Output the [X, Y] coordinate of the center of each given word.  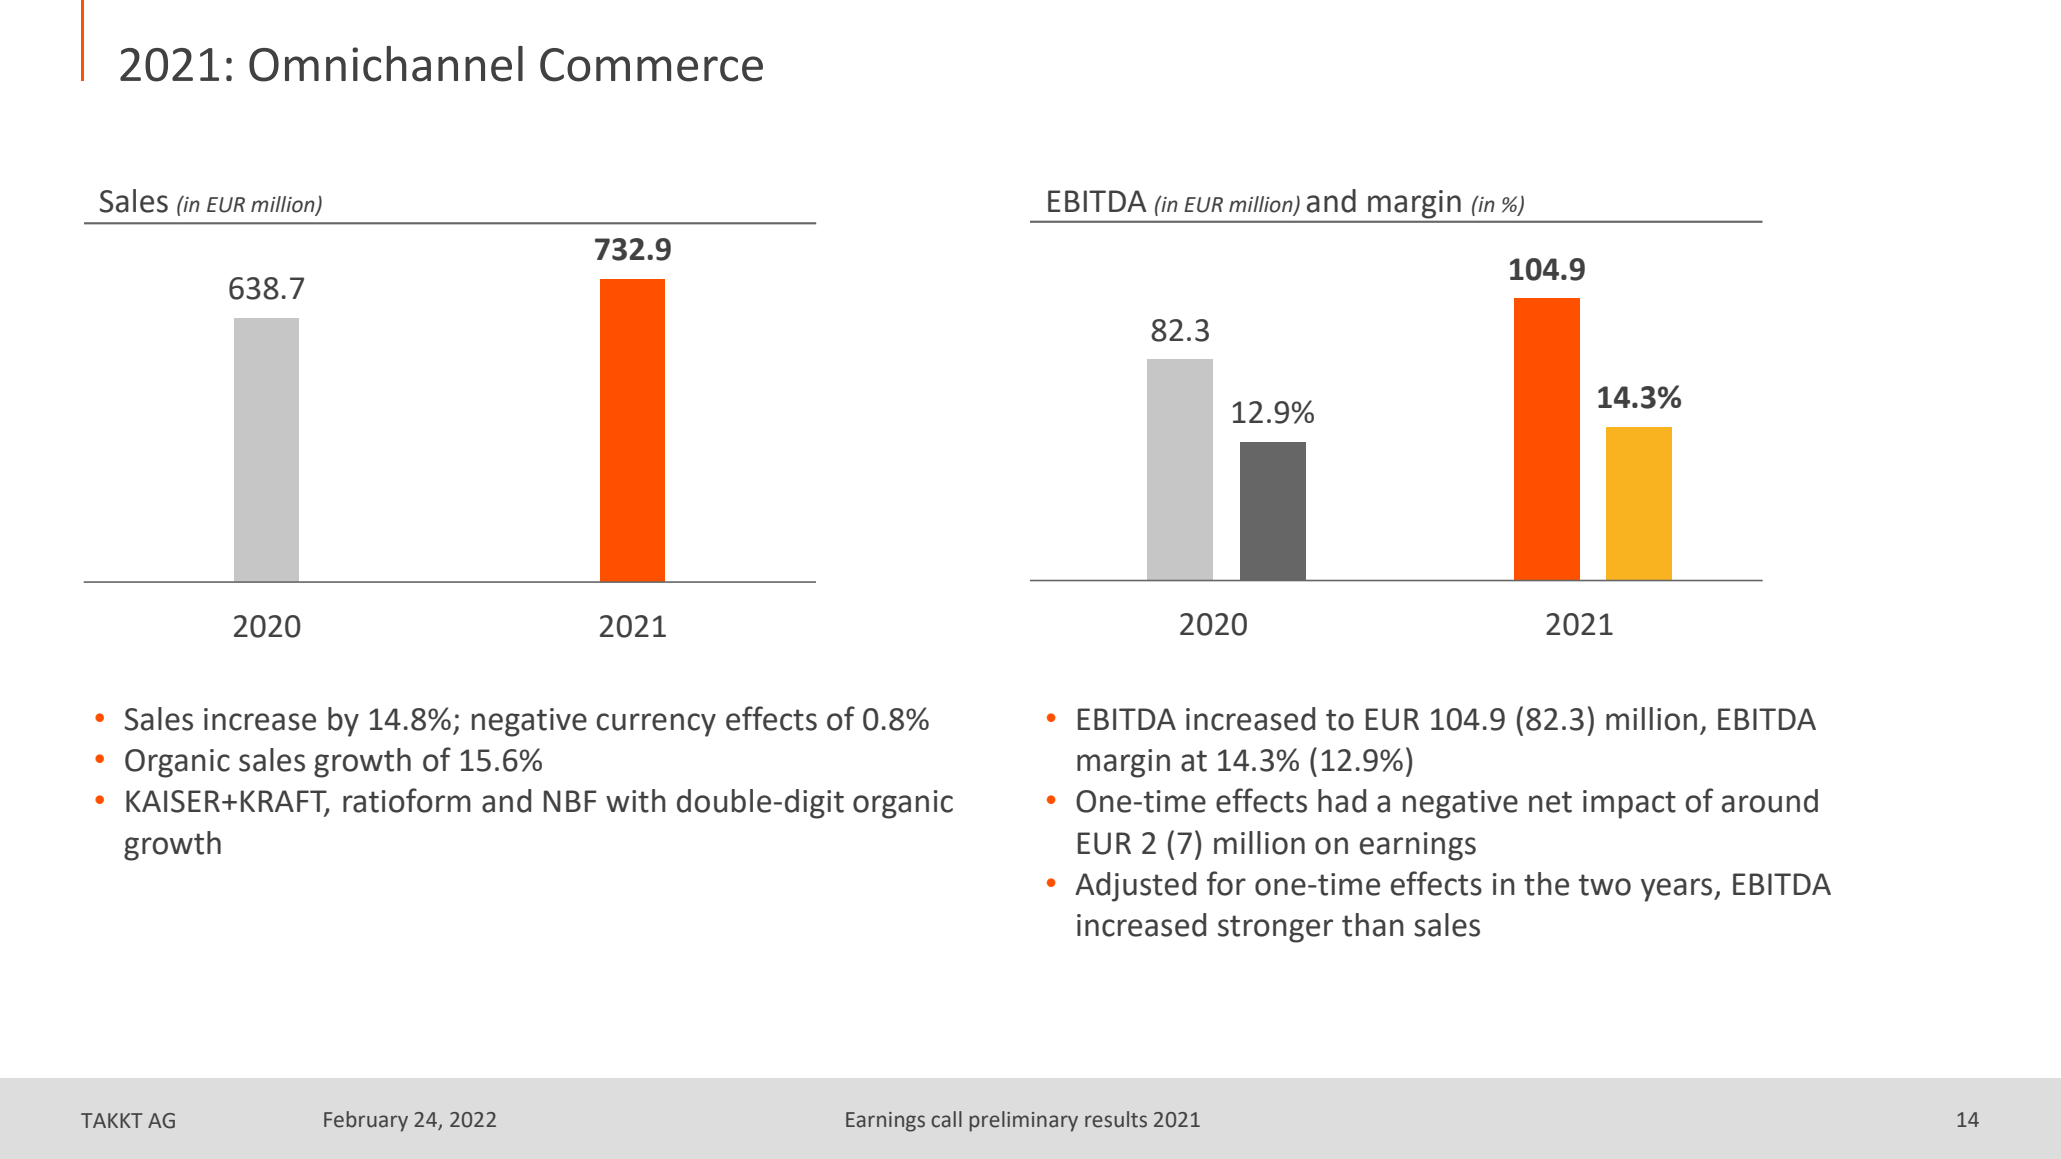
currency [656, 725]
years [1678, 890]
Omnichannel [386, 64]
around [1770, 801]
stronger [1275, 929]
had [1342, 801]
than [1373, 925]
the [1546, 884]
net [1550, 802]
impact [1629, 804]
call [946, 1119]
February [366, 1121]
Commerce [651, 65]
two [1605, 885]
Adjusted [1135, 887]
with [636, 801]
